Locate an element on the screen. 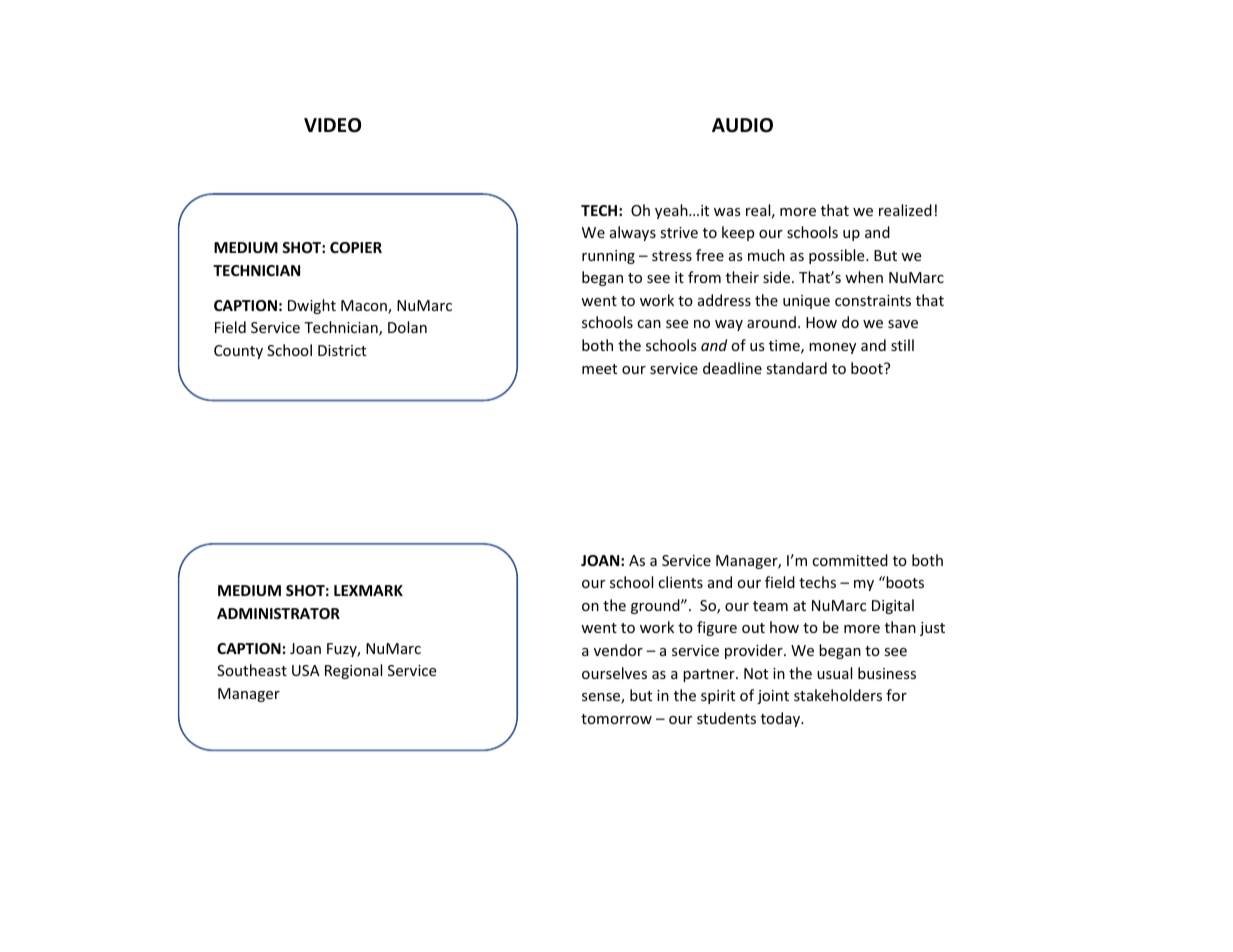 The width and height of the screenshot is (1233, 952). was is located at coordinates (727, 212).
